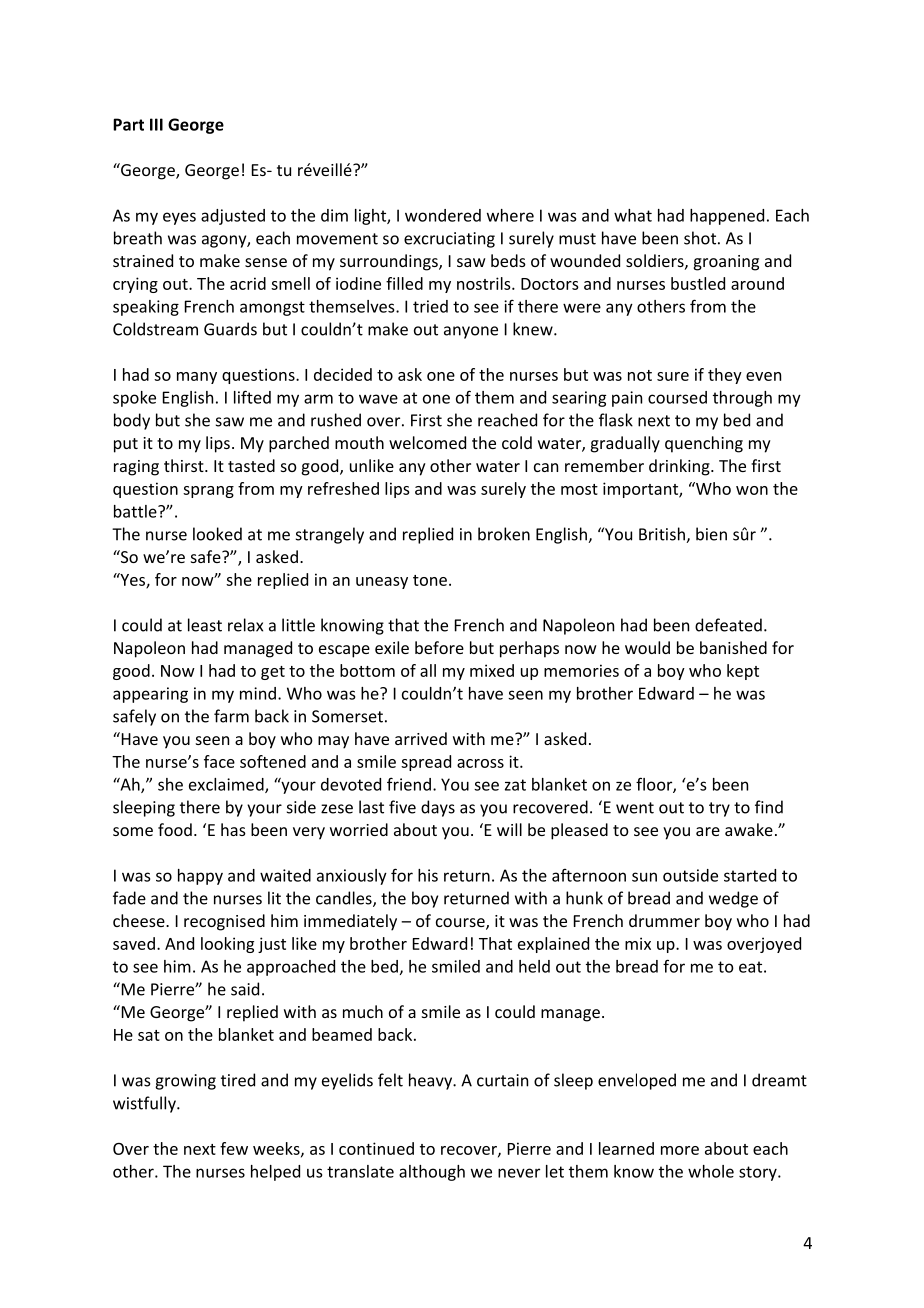 The width and height of the page is (924, 1308). What do you see at coordinates (208, 492) in the page?
I see `sprang` at bounding box center [208, 492].
